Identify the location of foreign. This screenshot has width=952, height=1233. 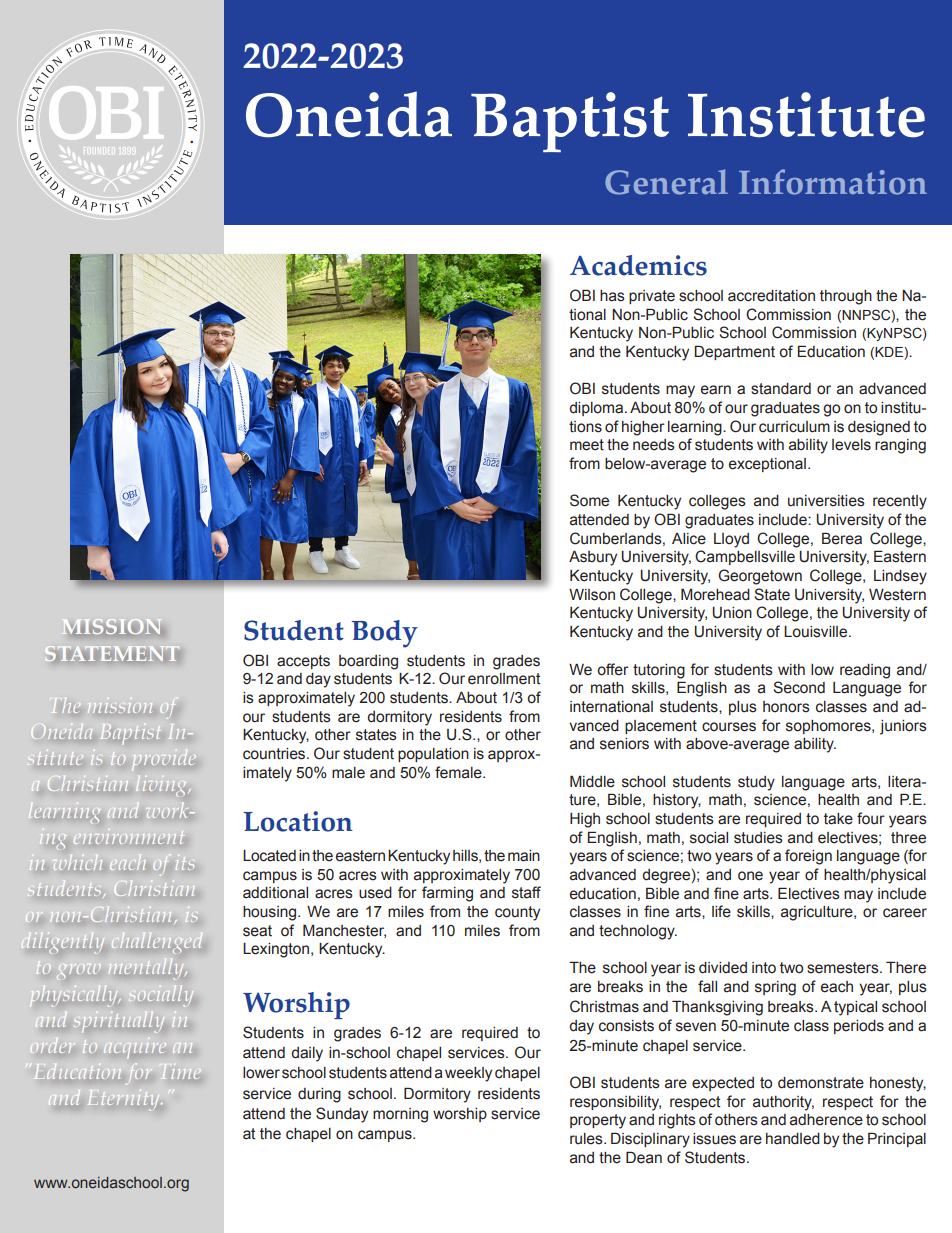
(808, 857).
